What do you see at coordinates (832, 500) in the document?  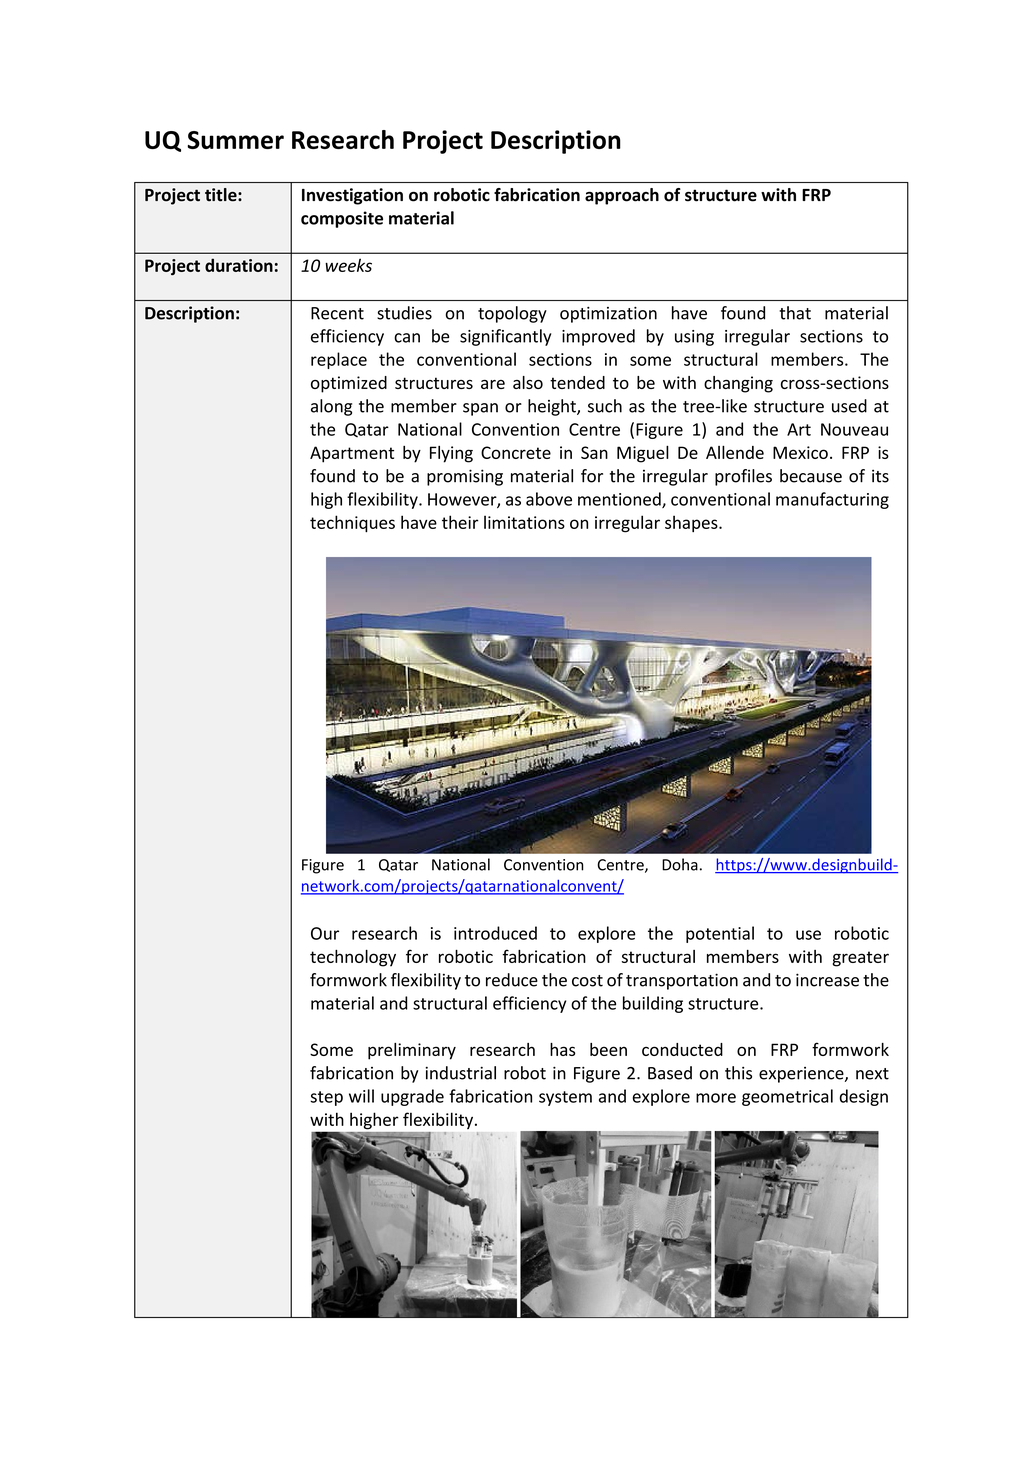 I see `manufacturing` at bounding box center [832, 500].
